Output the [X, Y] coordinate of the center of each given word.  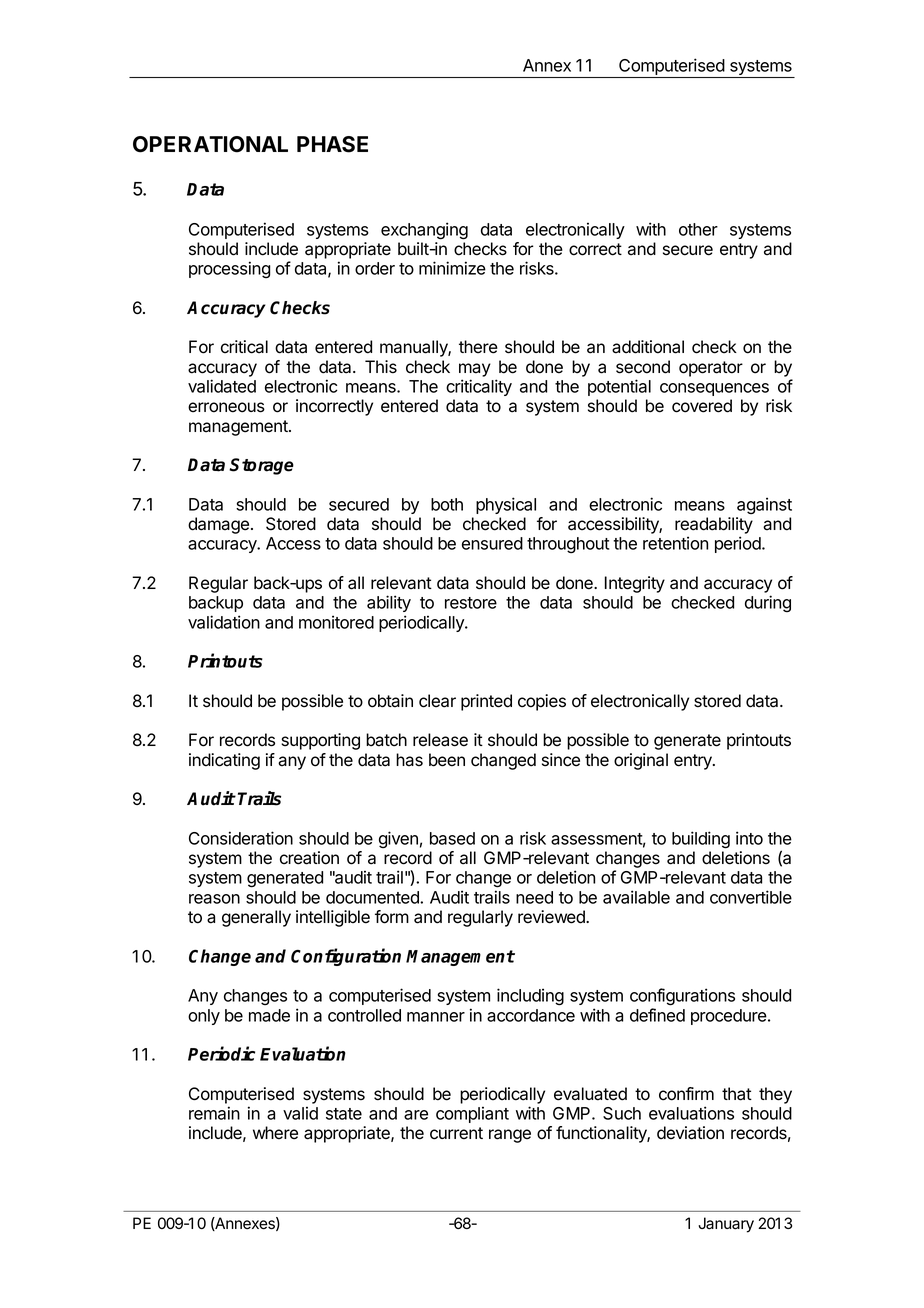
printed [486, 702]
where [275, 1133]
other [698, 229]
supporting [320, 741]
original [641, 761]
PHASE [332, 144]
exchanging [424, 231]
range [510, 1136]
